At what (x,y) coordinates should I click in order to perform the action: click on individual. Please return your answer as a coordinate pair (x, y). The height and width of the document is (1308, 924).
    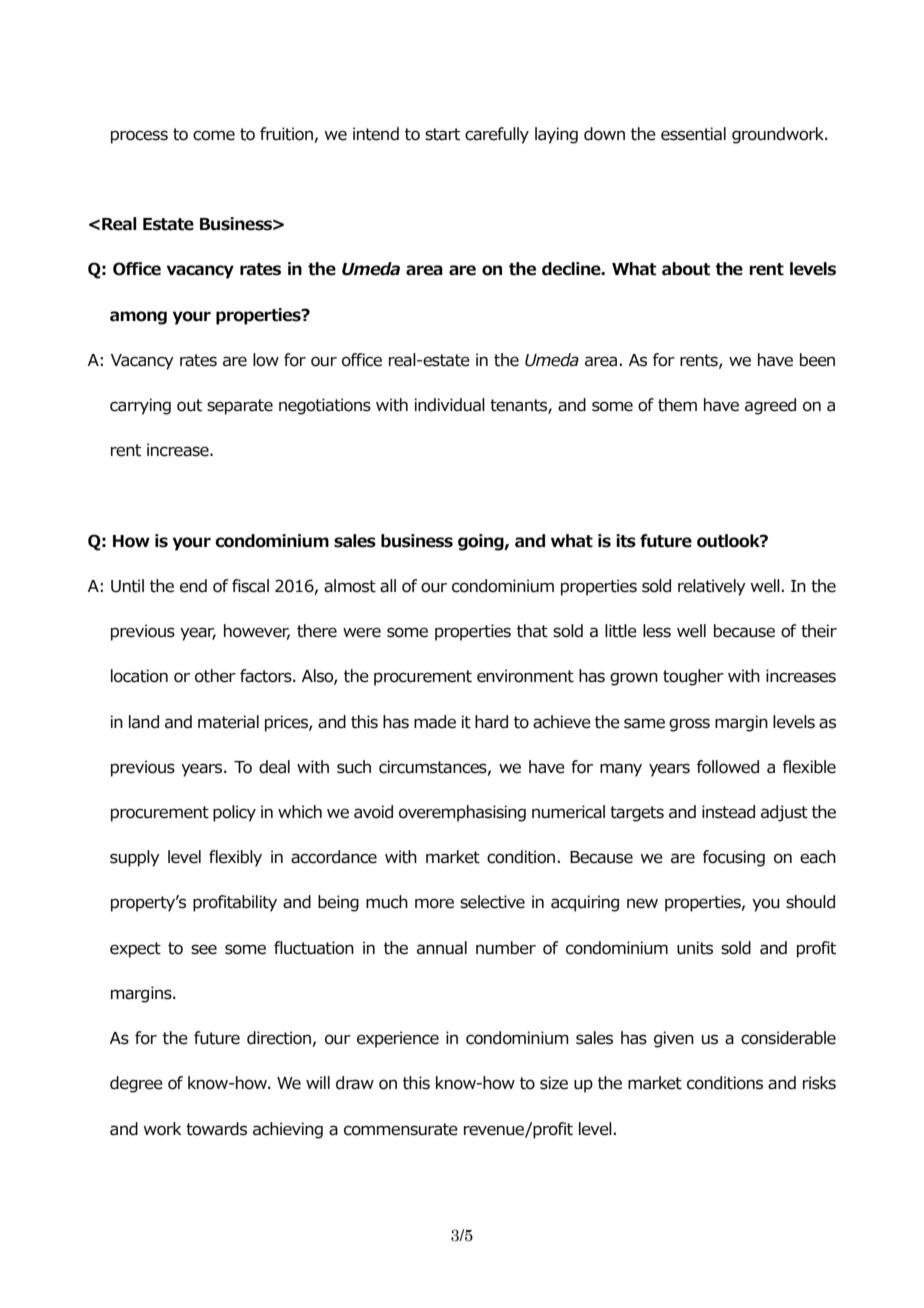
    Looking at the image, I should click on (450, 405).
